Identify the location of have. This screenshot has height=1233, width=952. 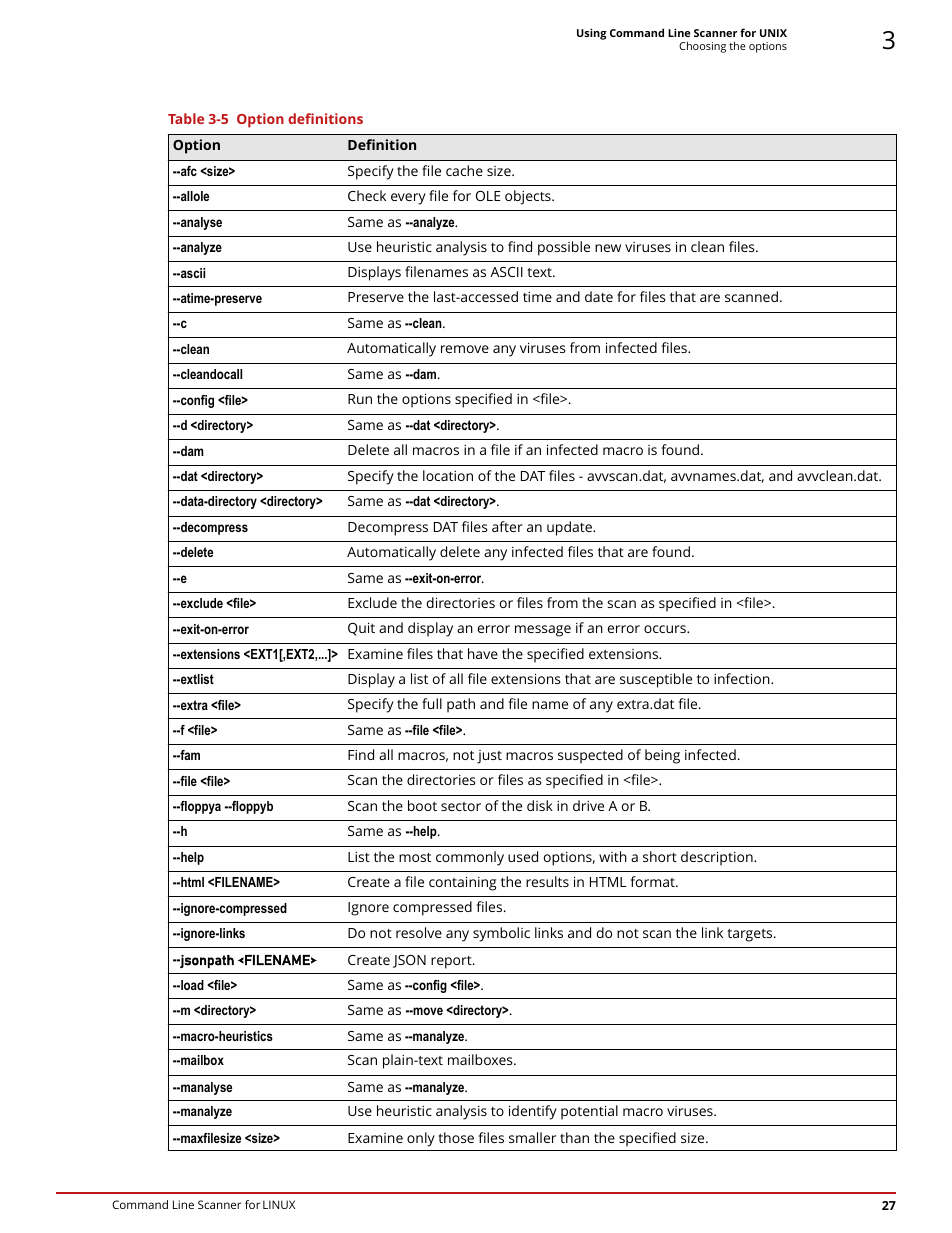
(483, 653).
